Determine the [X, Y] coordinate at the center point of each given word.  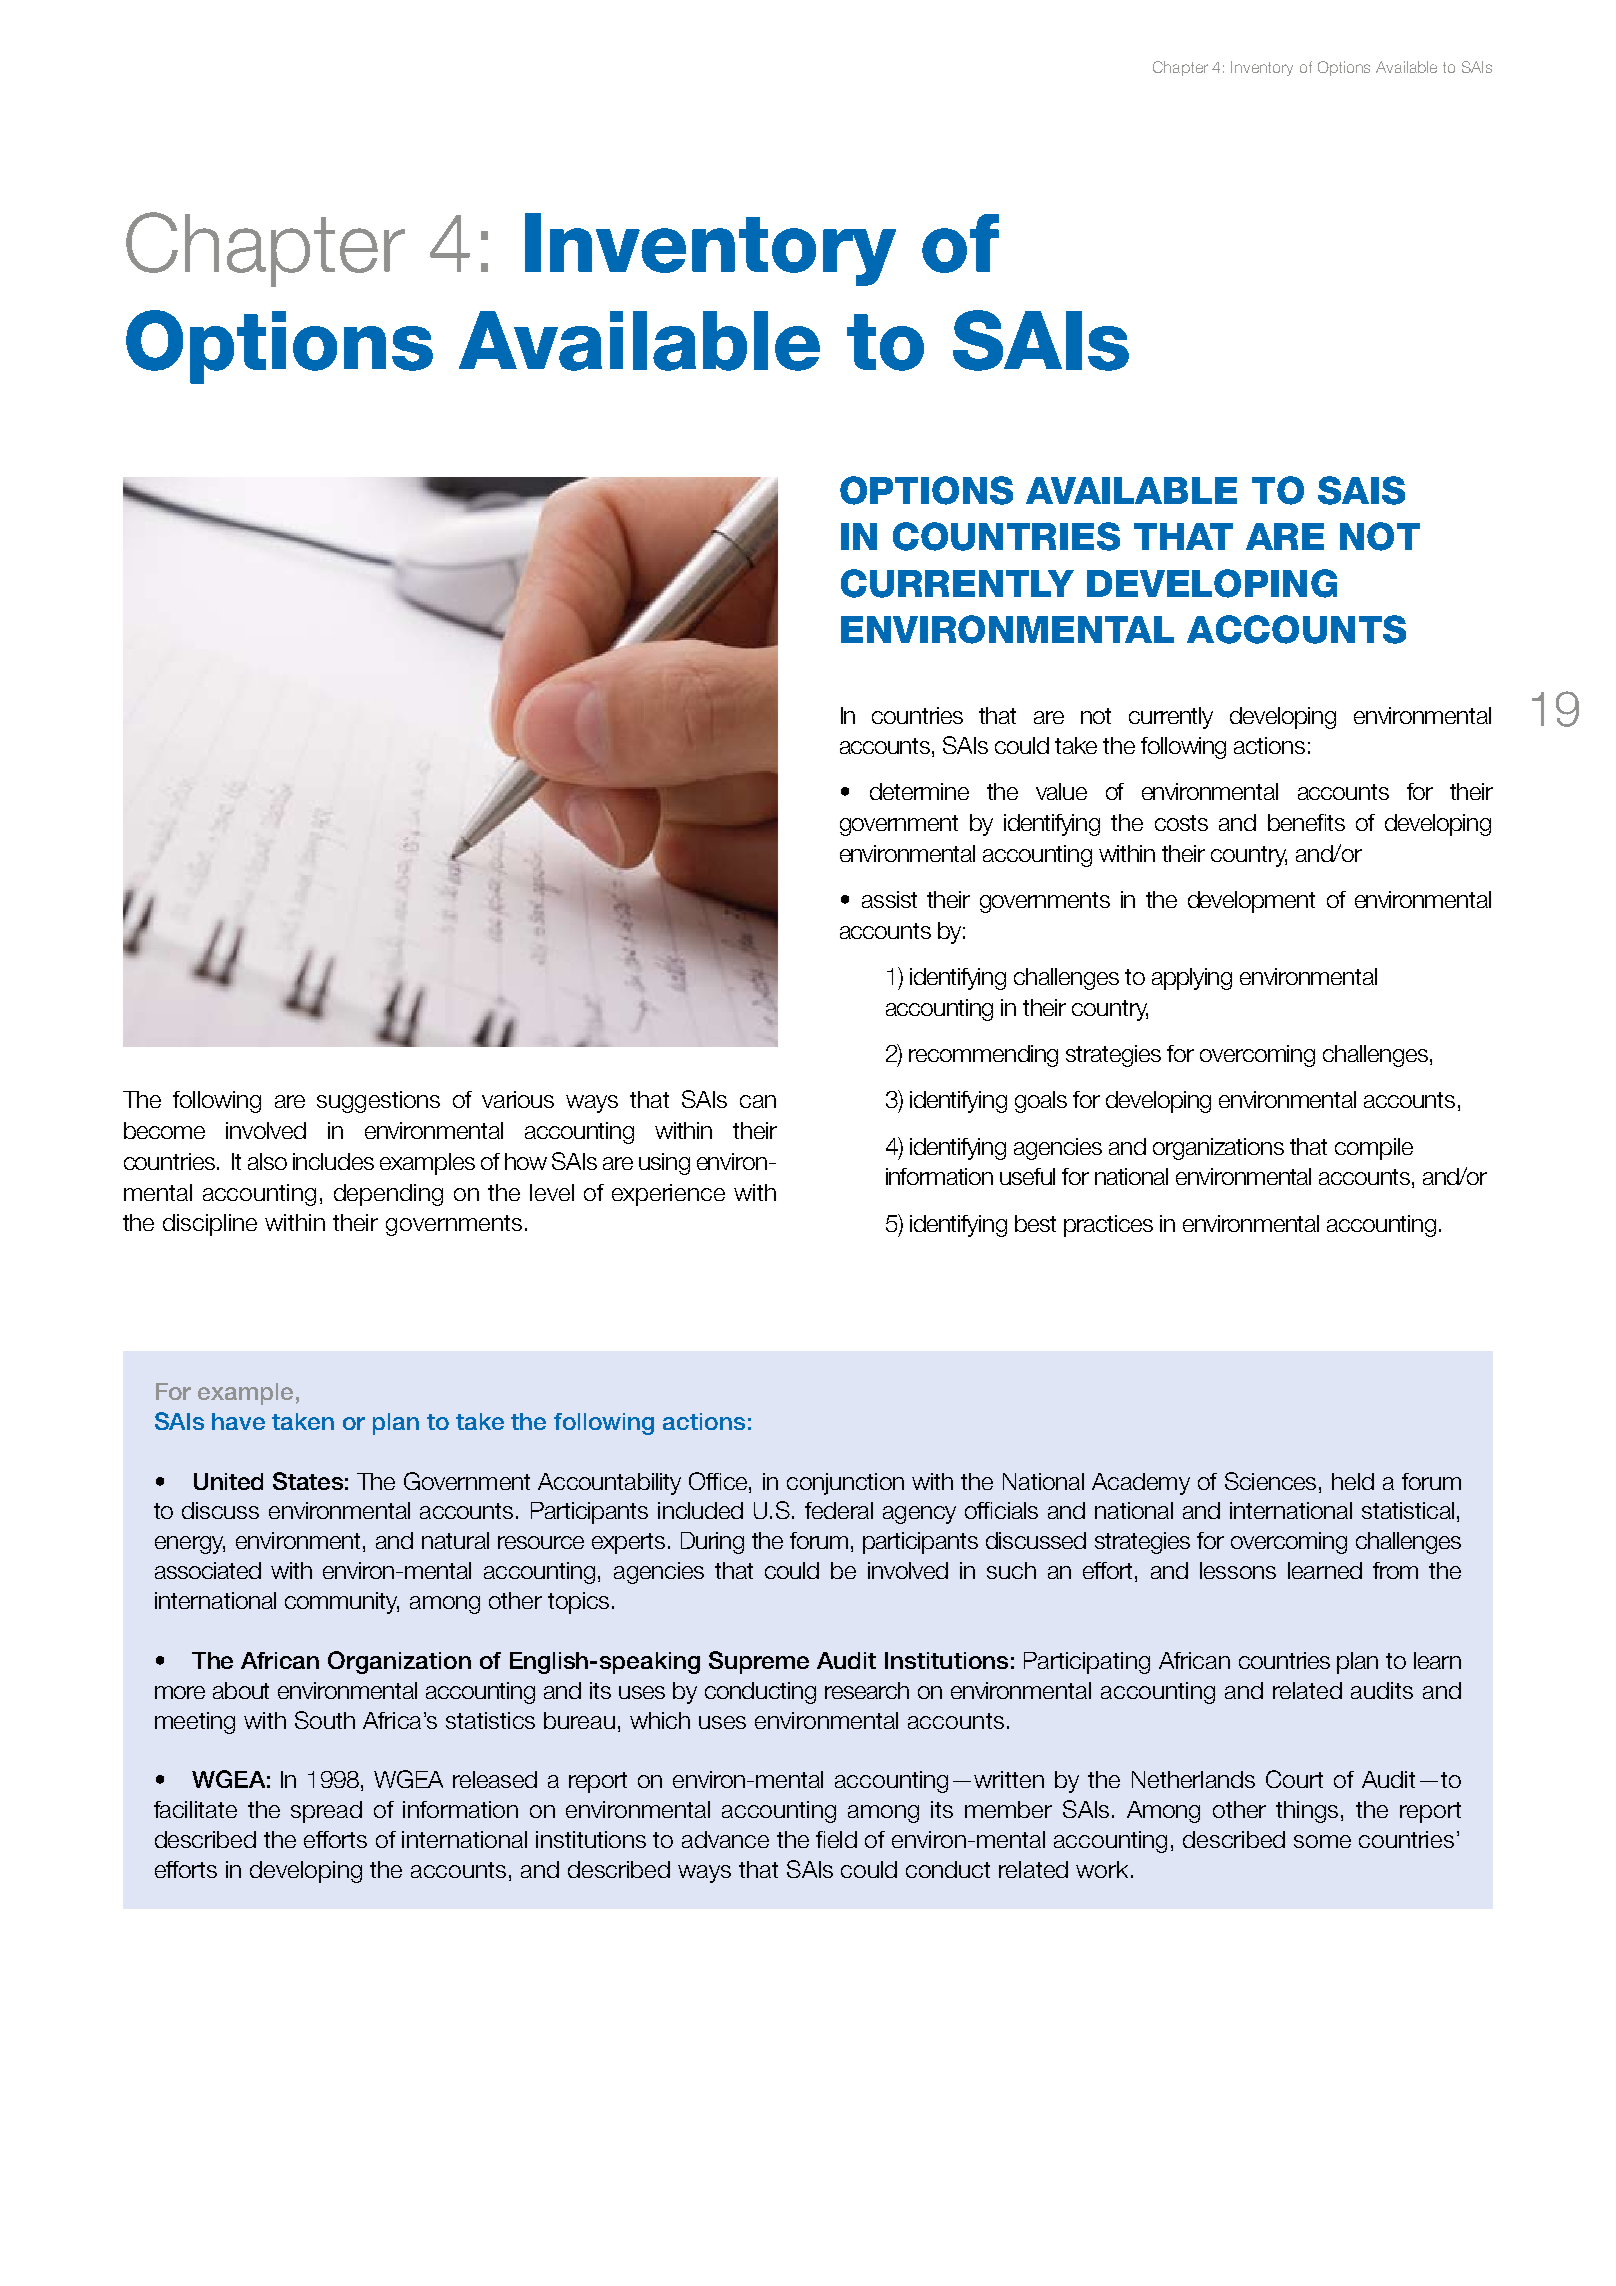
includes [333, 1161]
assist [889, 899]
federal [839, 1510]
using [664, 1164]
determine [919, 791]
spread [326, 1812]
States [308, 1481]
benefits [1306, 822]
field [836, 1839]
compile [1374, 1149]
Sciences [1270, 1481]
